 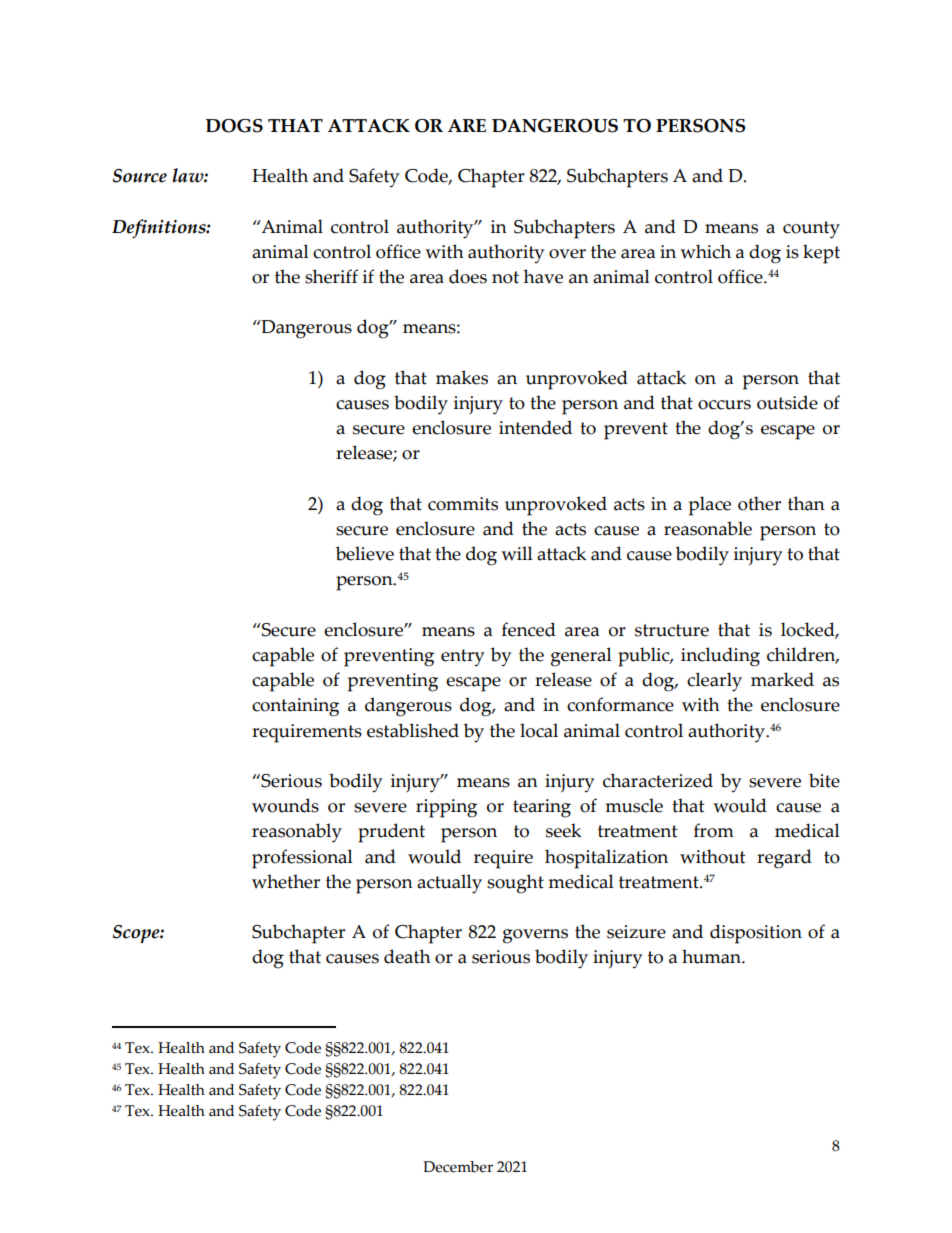 I want to click on does, so click(x=468, y=276).
